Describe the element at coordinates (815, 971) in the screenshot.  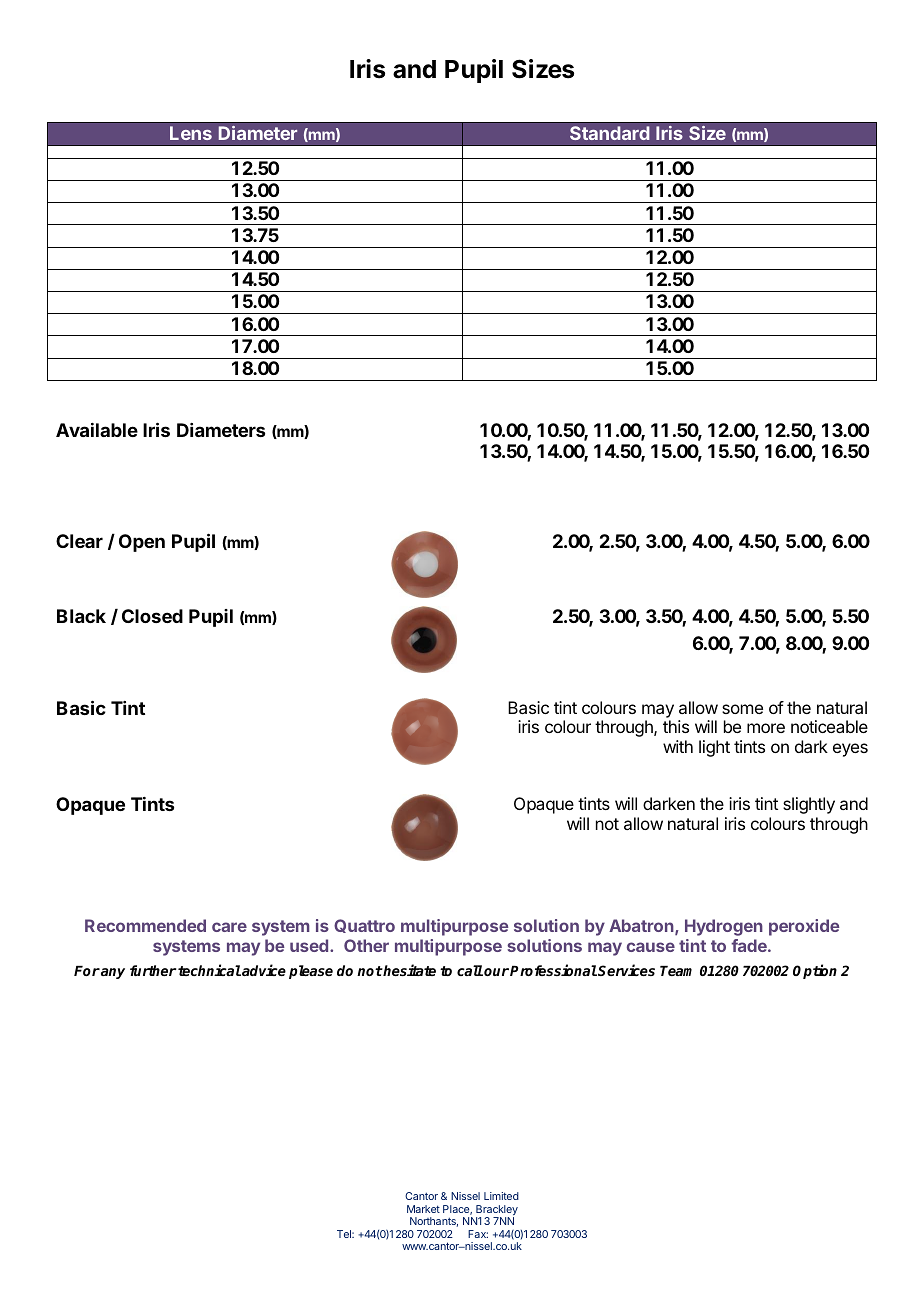
I see `Option` at that location.
